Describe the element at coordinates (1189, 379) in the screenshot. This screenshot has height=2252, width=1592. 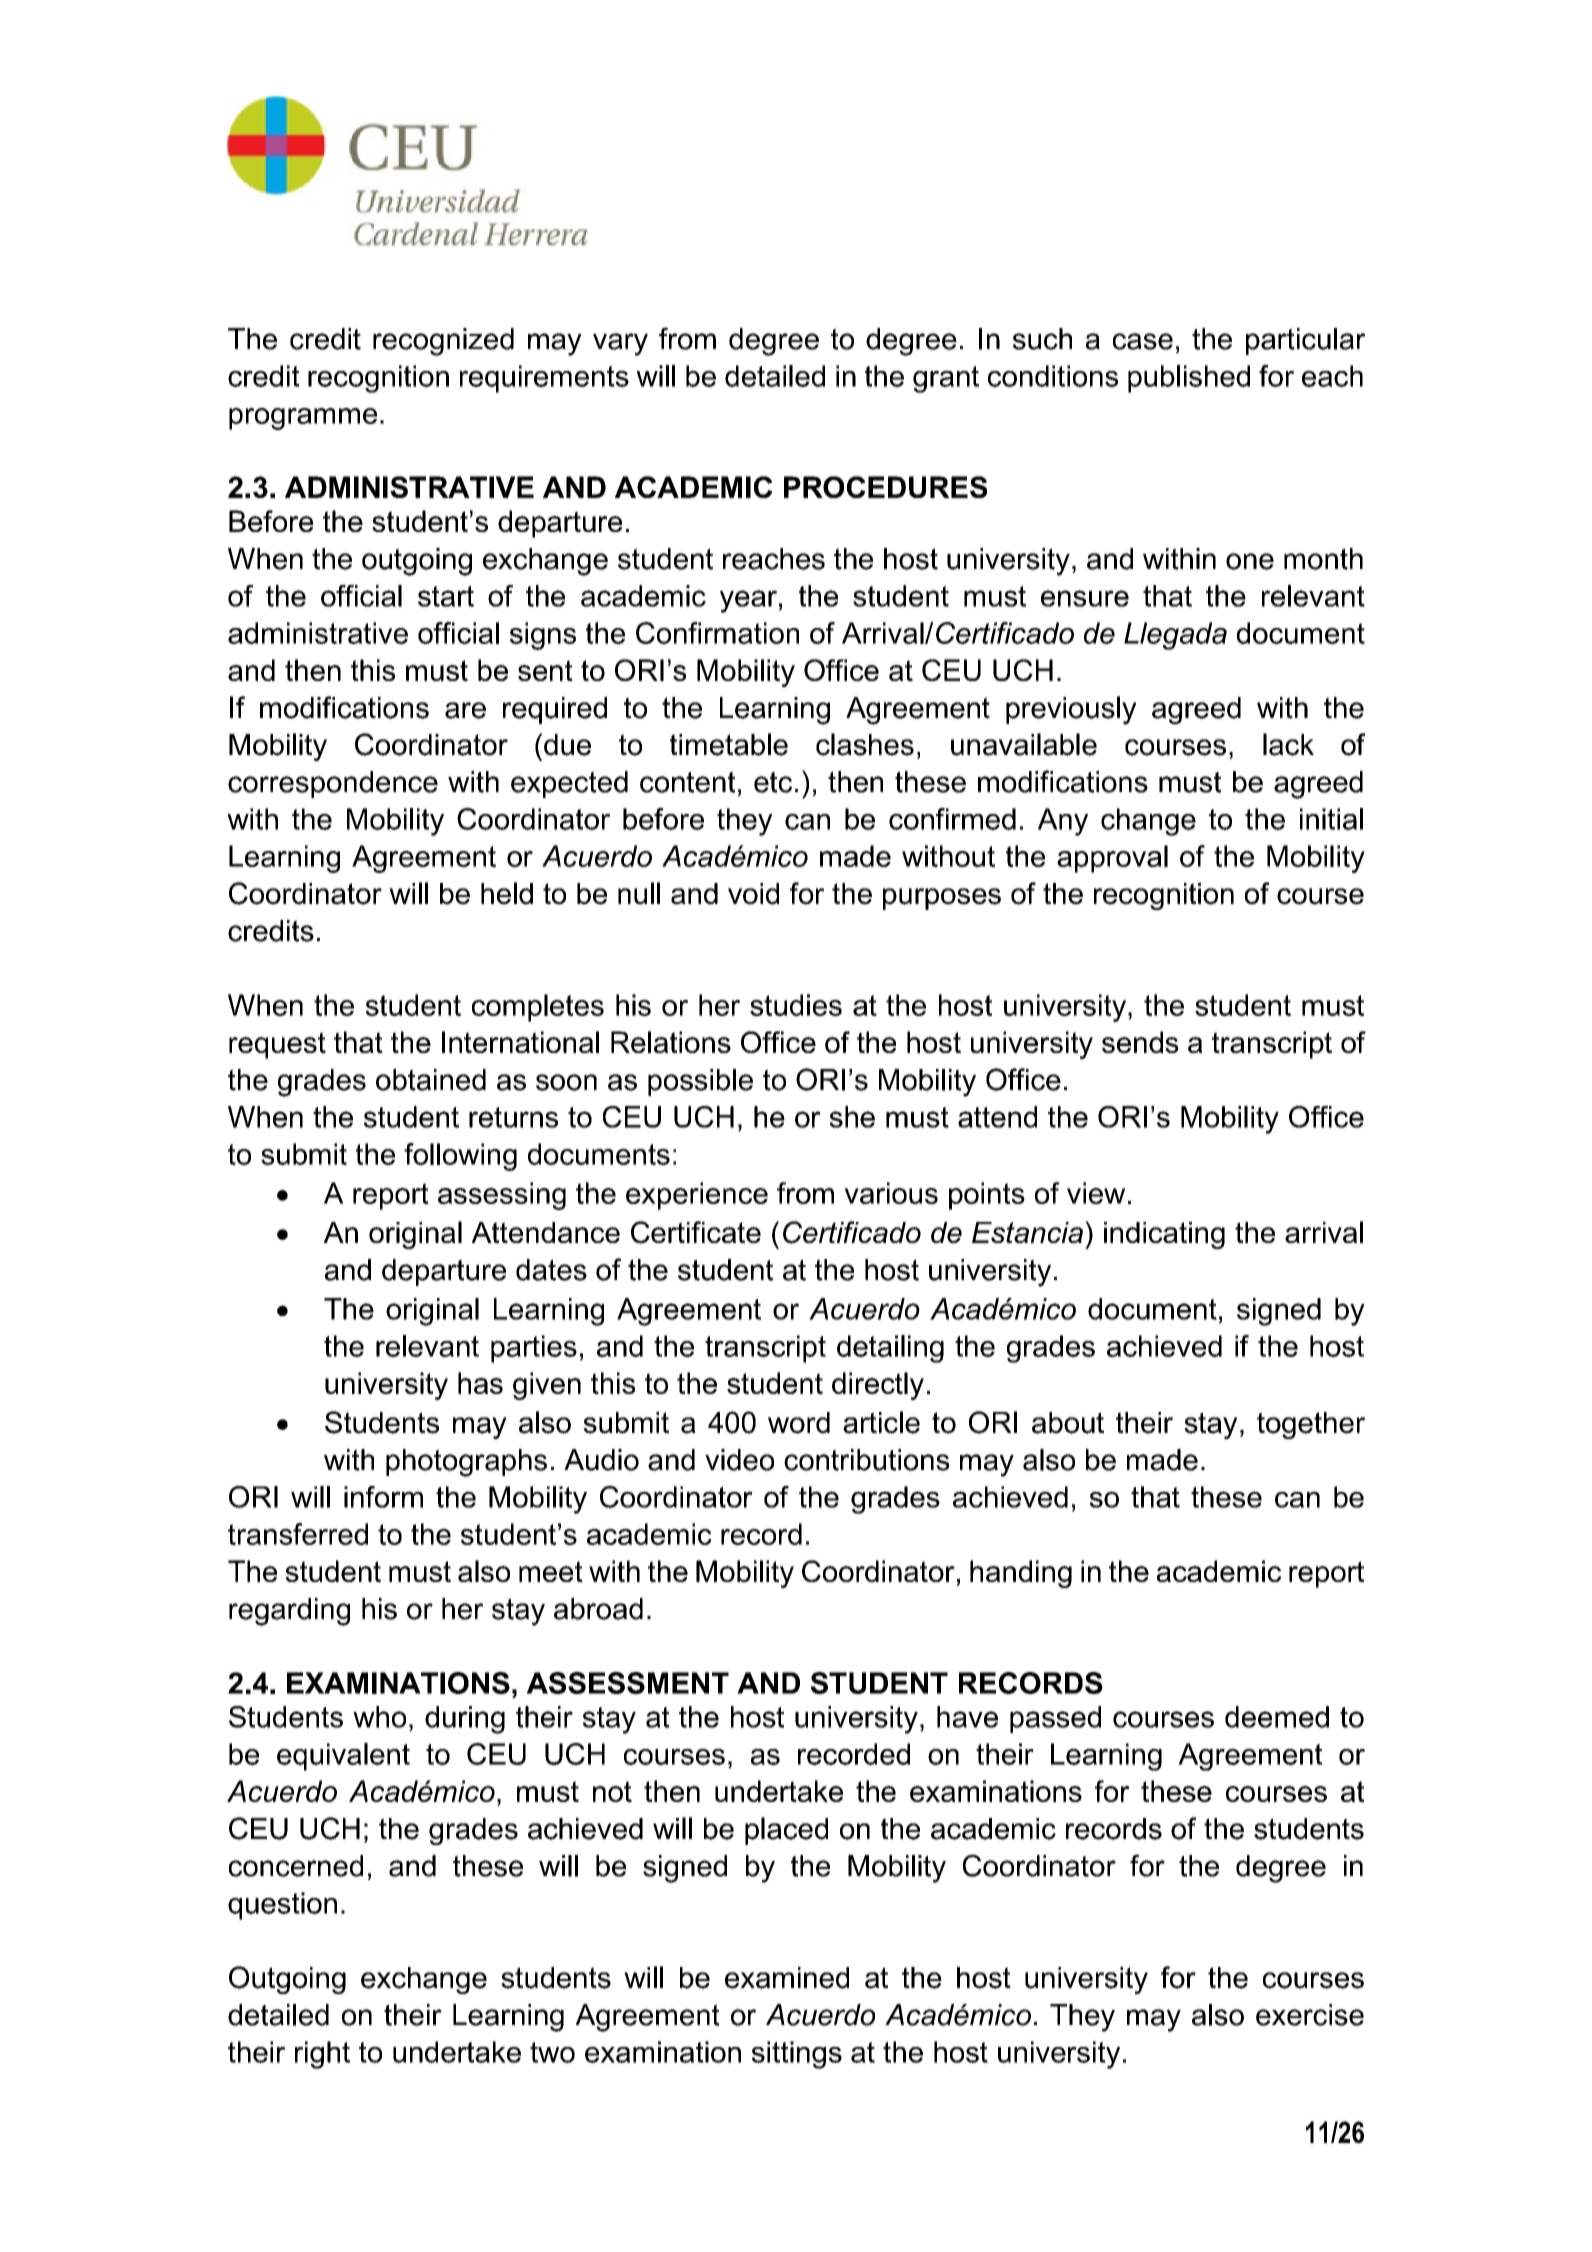
I see `published` at that location.
